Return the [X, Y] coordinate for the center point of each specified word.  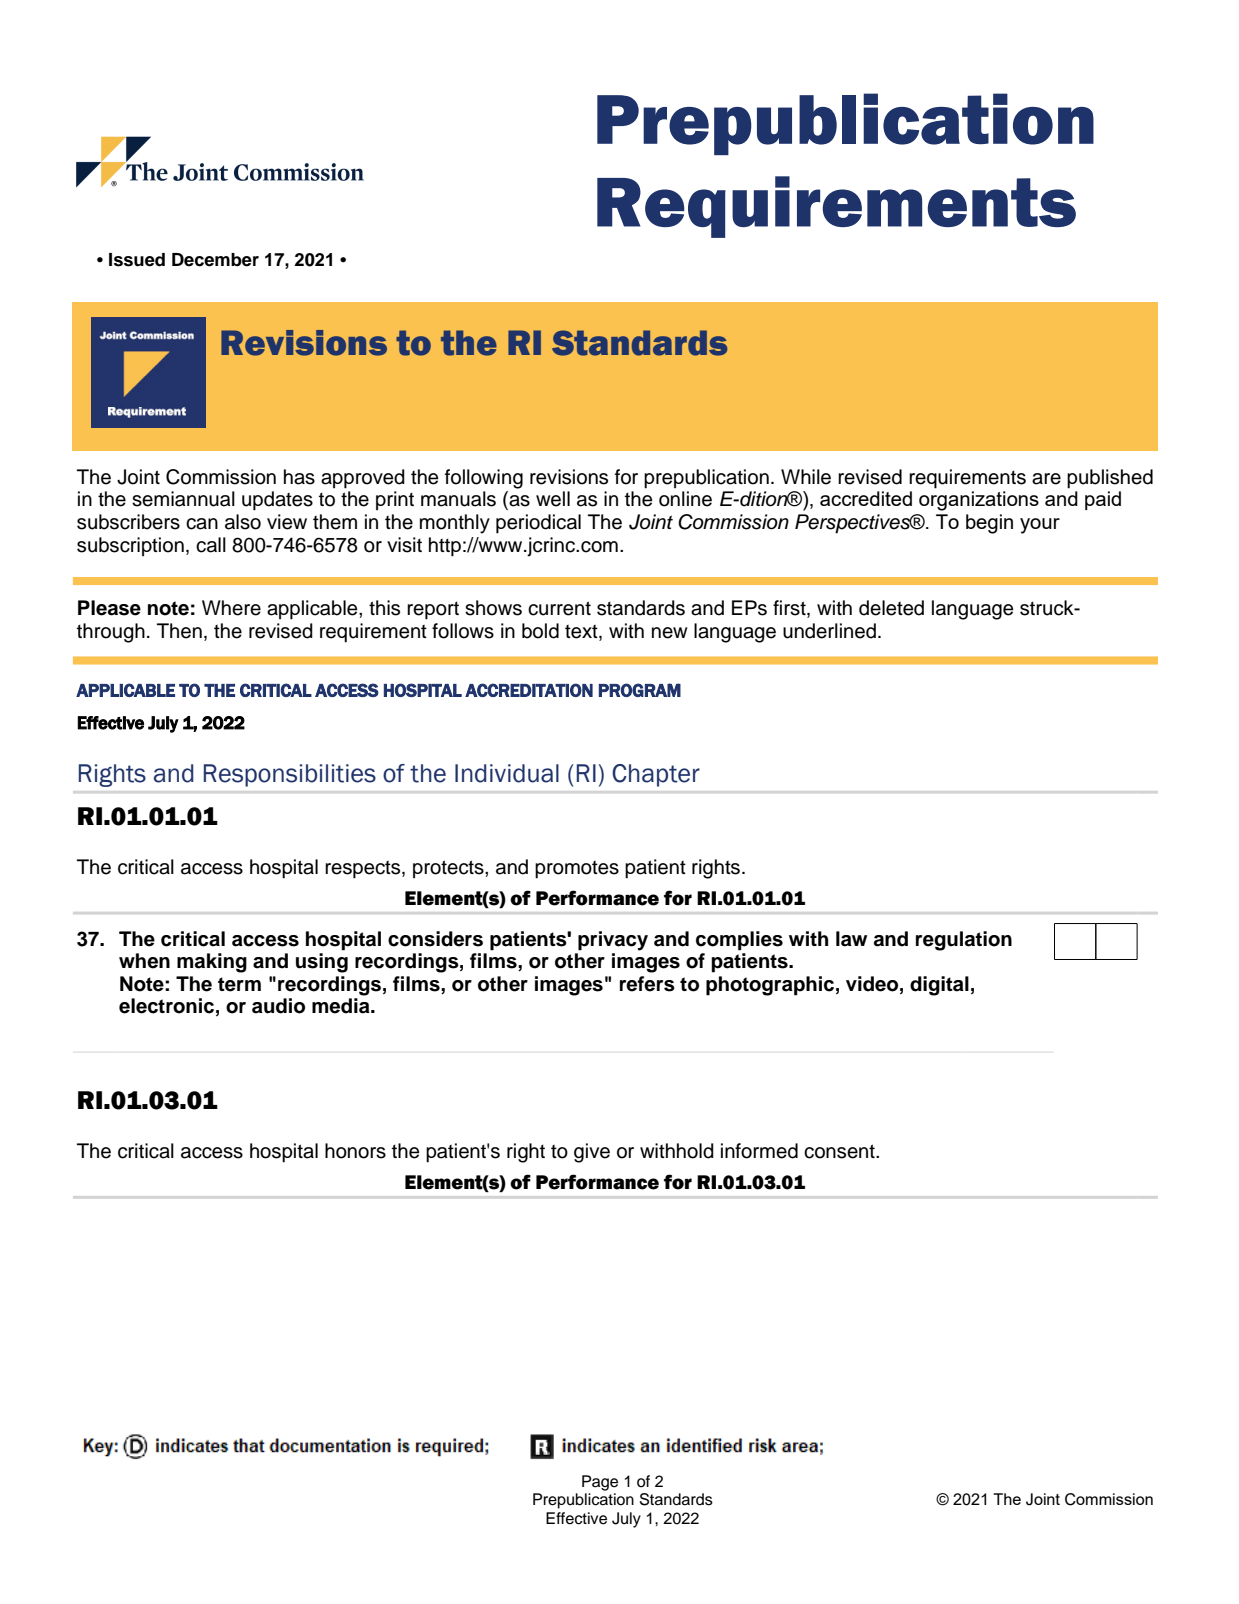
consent [840, 1151]
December [215, 260]
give [592, 1153]
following [484, 479]
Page [600, 1483]
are [1046, 479]
